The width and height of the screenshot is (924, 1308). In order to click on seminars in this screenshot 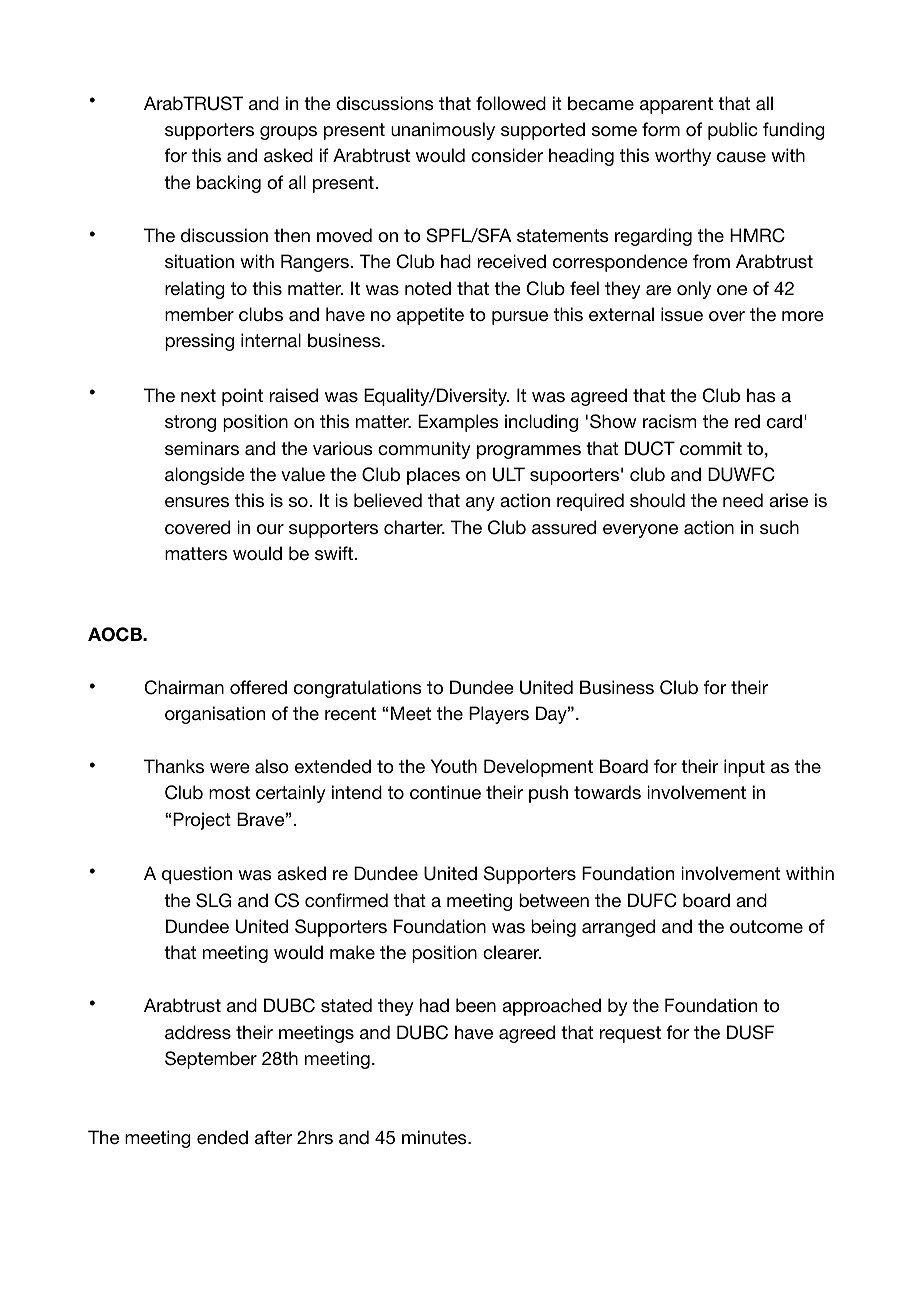, I will do `click(202, 448)`.
